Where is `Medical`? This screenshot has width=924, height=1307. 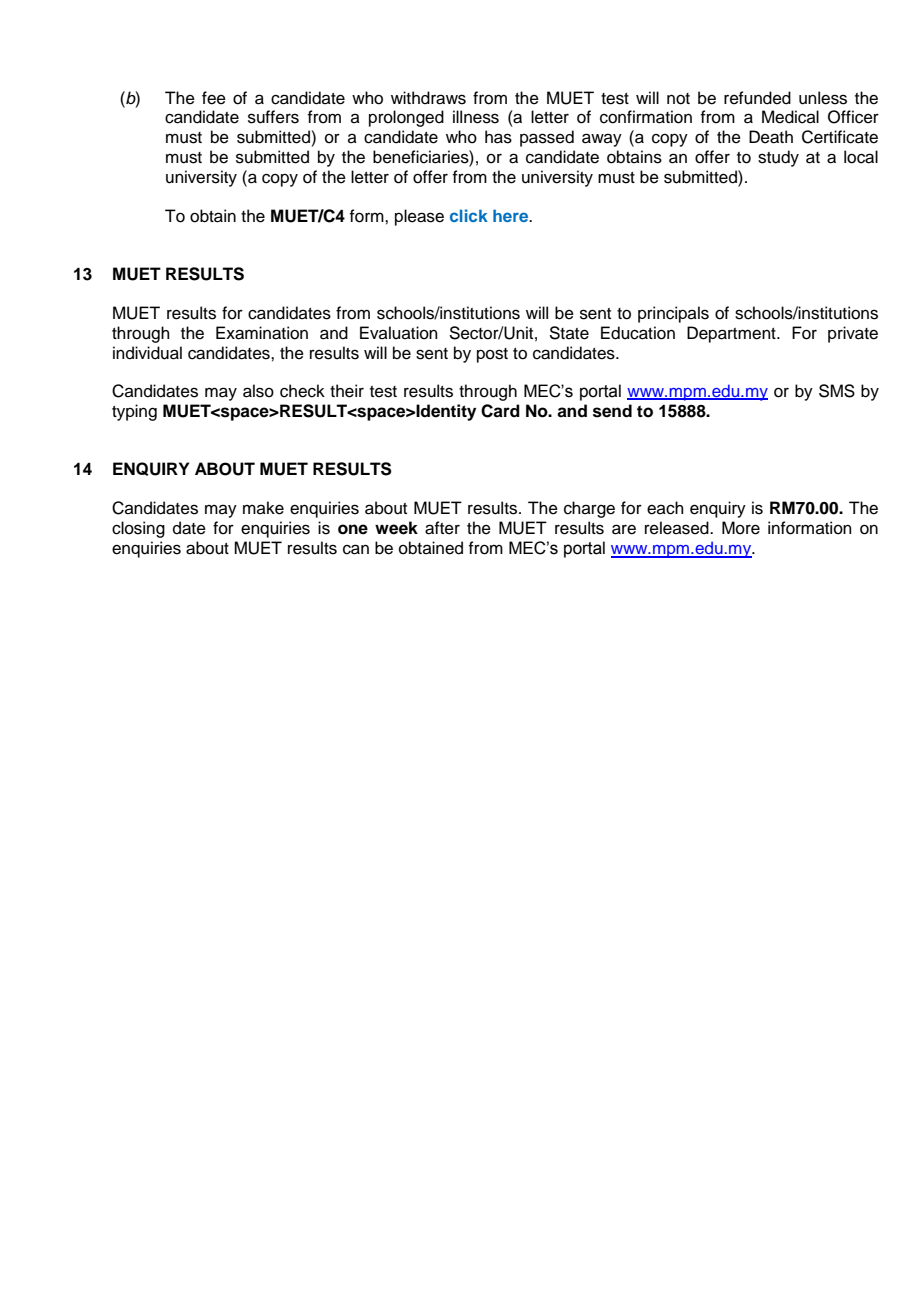 Medical is located at coordinates (790, 117).
